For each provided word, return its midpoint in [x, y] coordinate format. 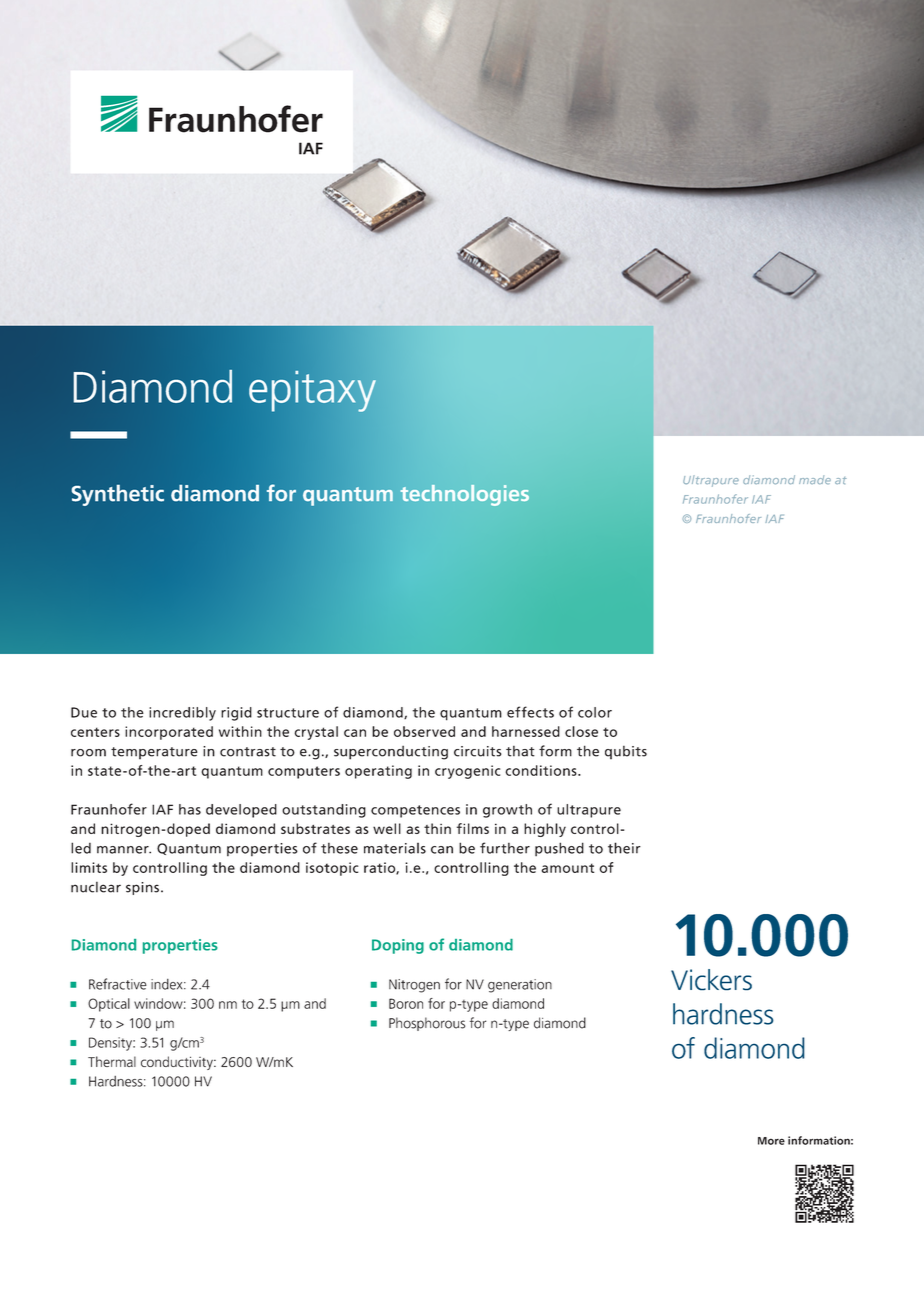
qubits [626, 752]
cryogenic [467, 772]
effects [530, 712]
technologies [465, 495]
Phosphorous [427, 1024]
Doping [398, 946]
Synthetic [118, 495]
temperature [154, 753]
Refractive [118, 984]
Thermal [112, 1061]
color [595, 712]
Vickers [711, 980]
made [815, 479]
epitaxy [312, 391]
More [771, 1141]
